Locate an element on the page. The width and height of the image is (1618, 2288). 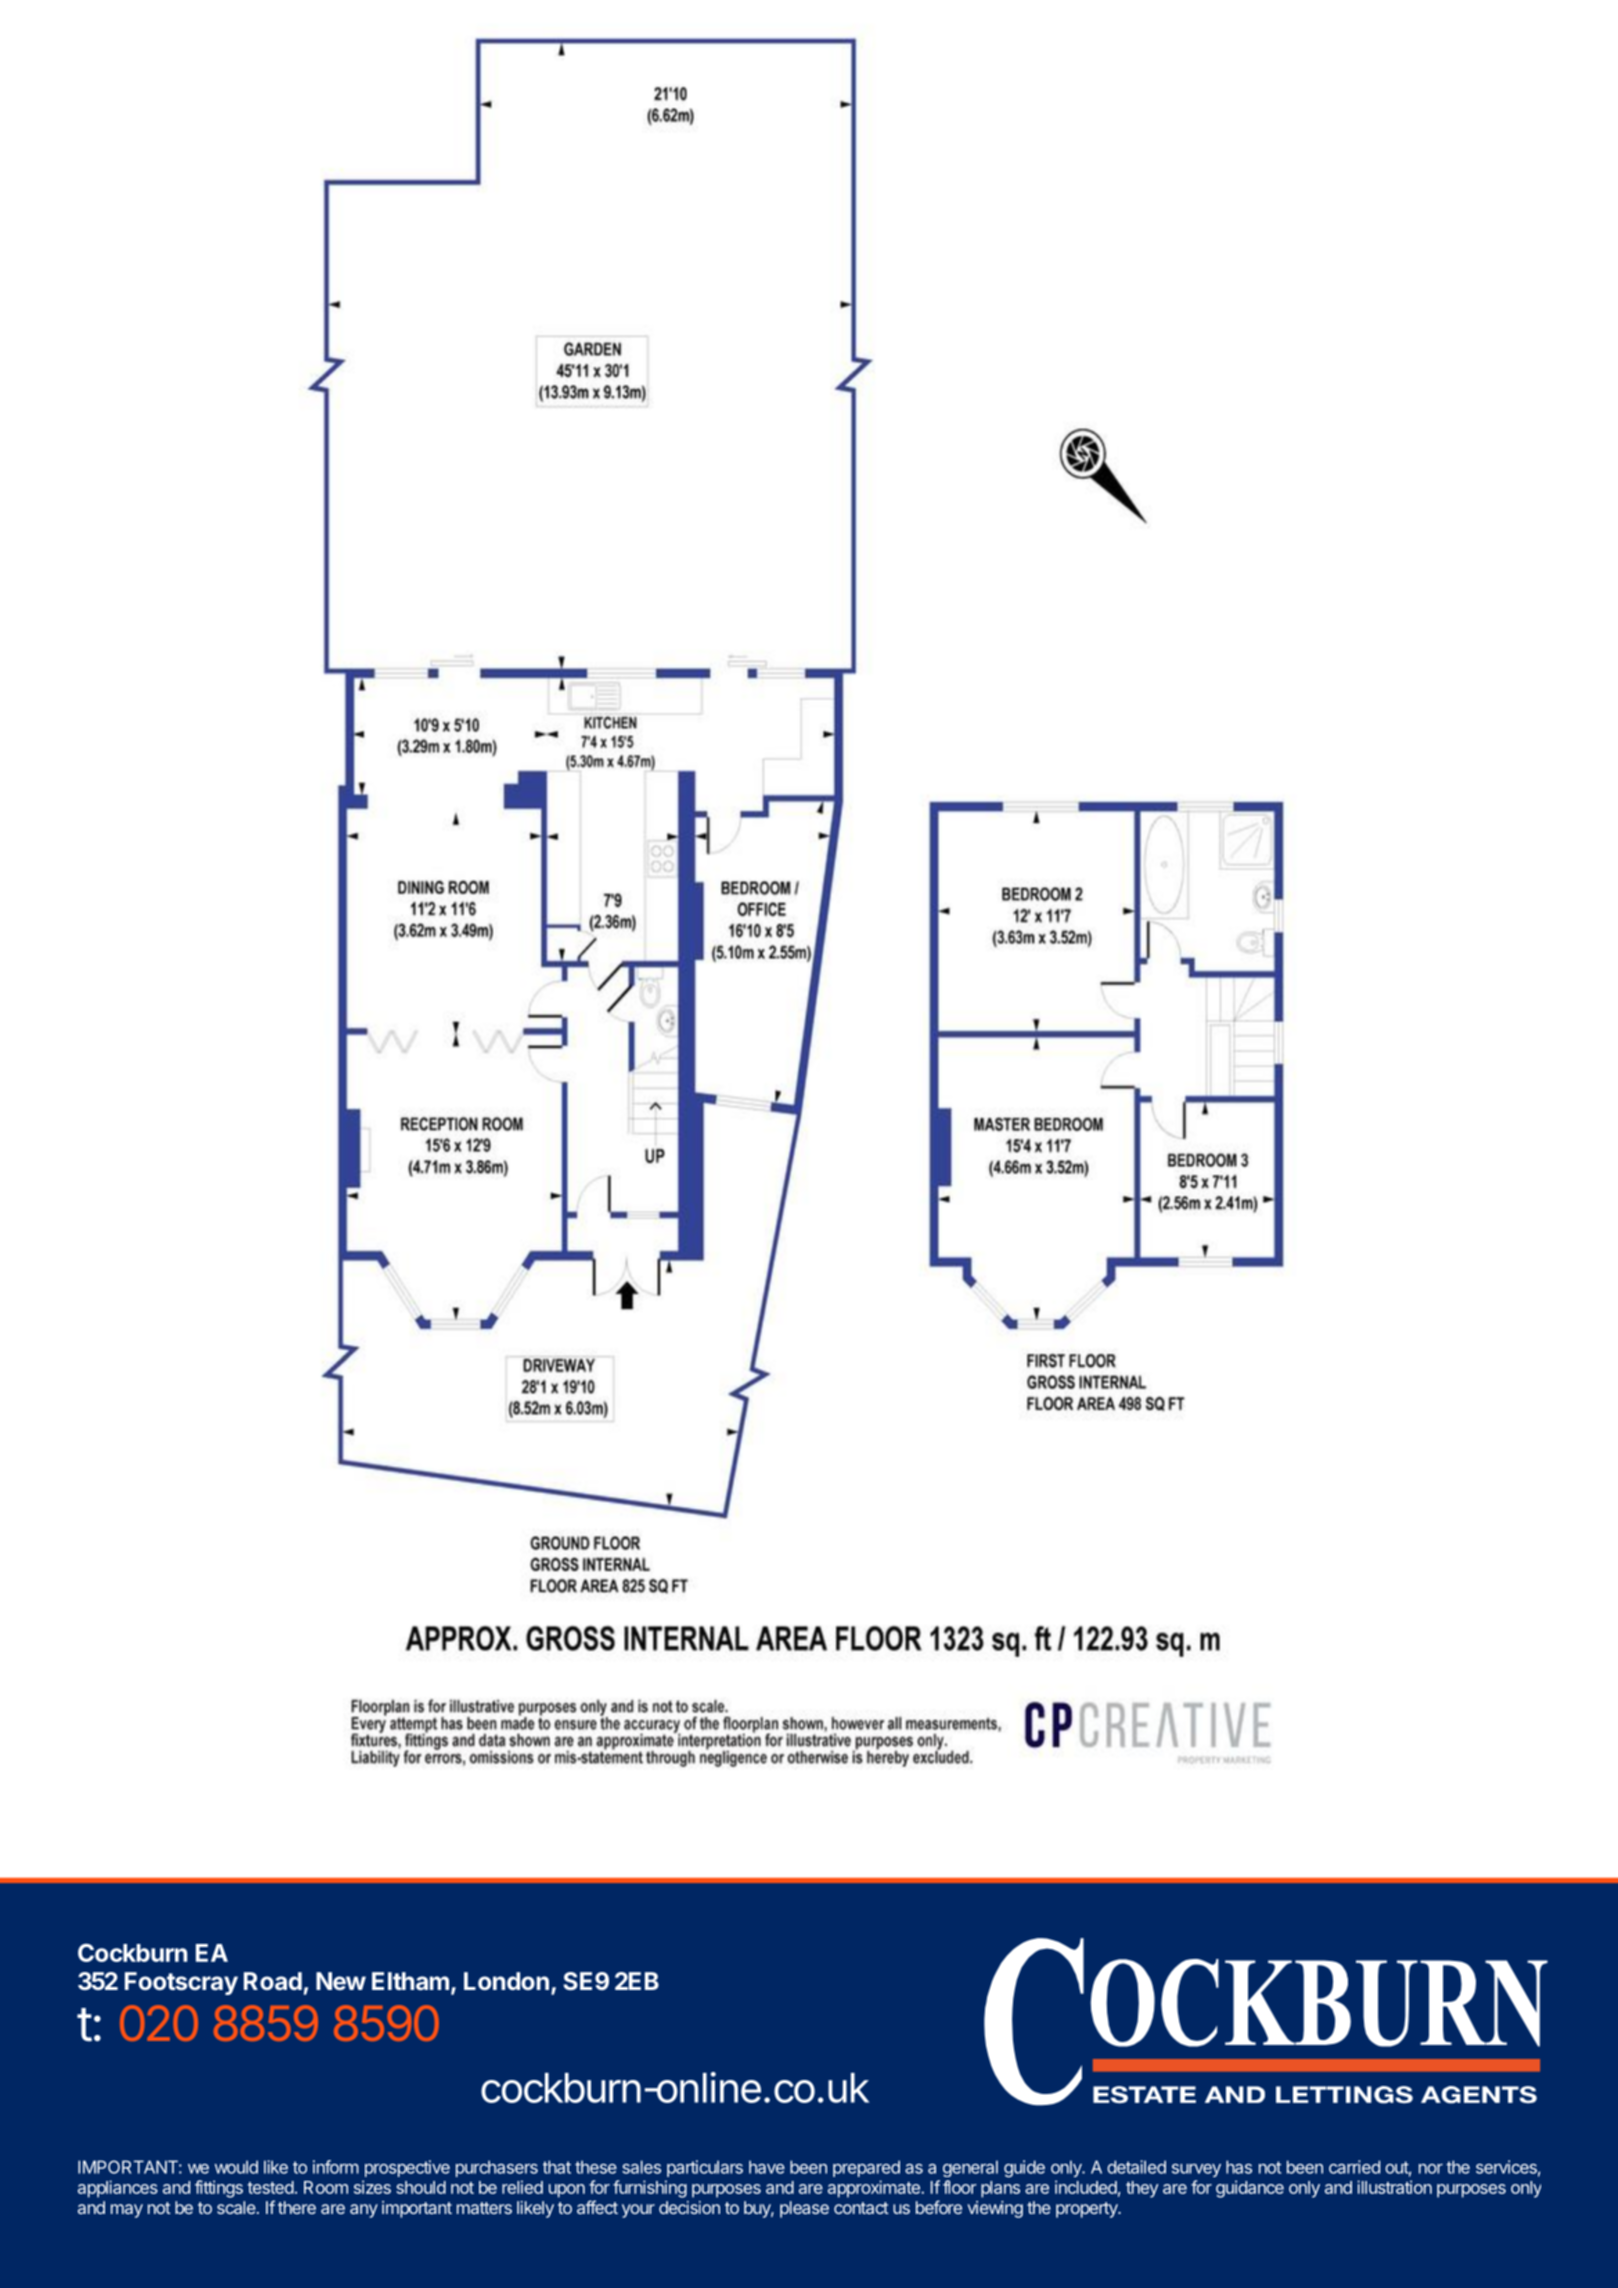
New is located at coordinates (341, 1981).
